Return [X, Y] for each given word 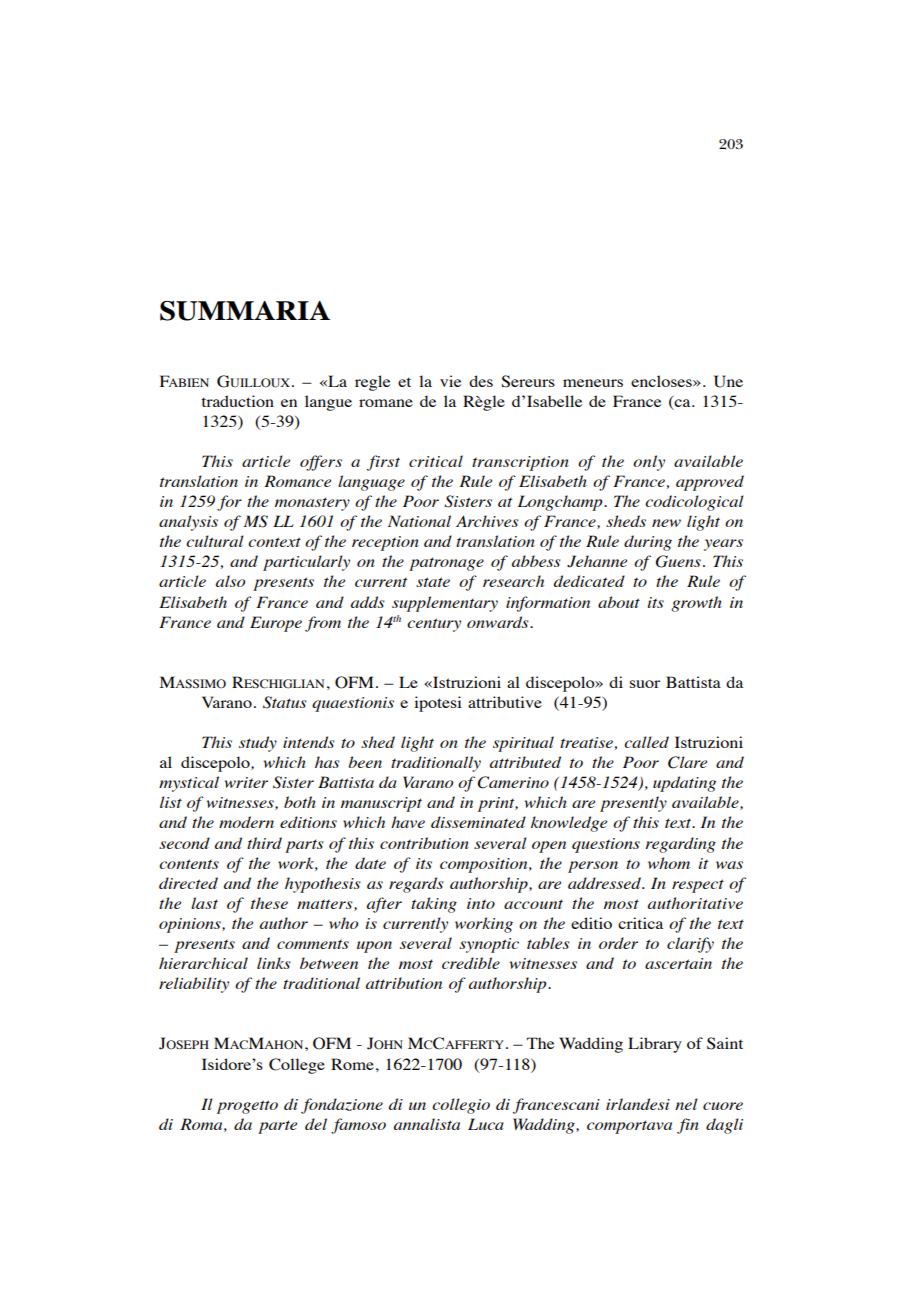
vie [450, 381]
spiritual [523, 744]
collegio [461, 1106]
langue [328, 403]
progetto [247, 1107]
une [728, 381]
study [258, 744]
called [646, 742]
